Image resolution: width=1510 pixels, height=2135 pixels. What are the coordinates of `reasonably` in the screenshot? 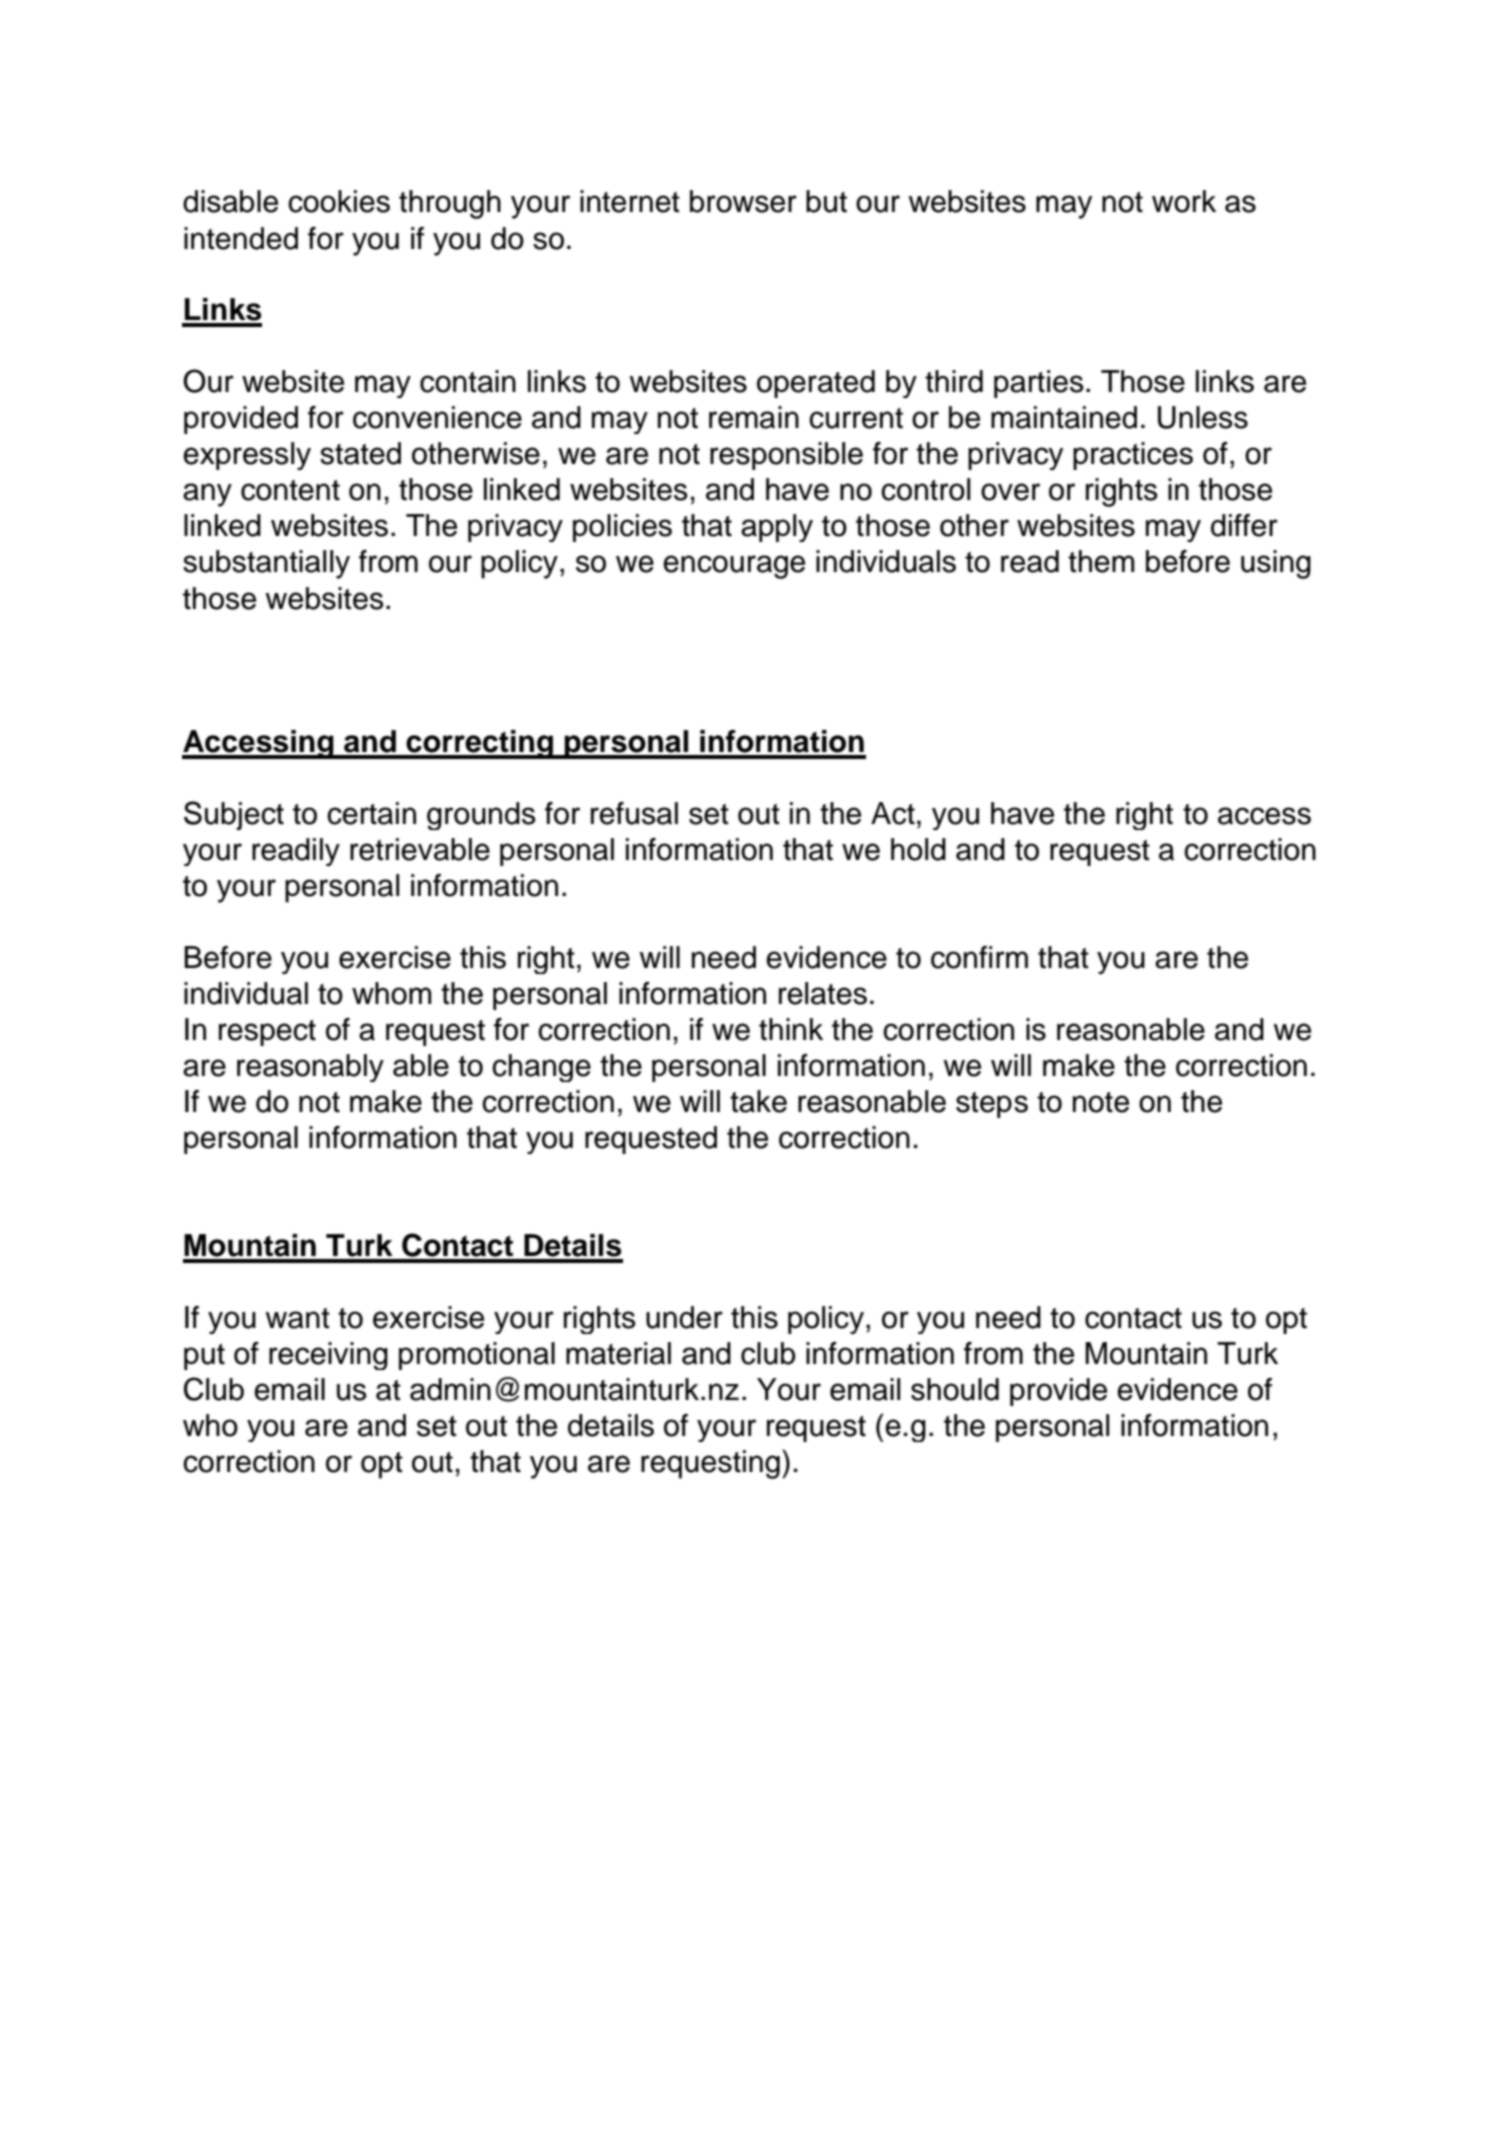 It's located at (310, 1068).
